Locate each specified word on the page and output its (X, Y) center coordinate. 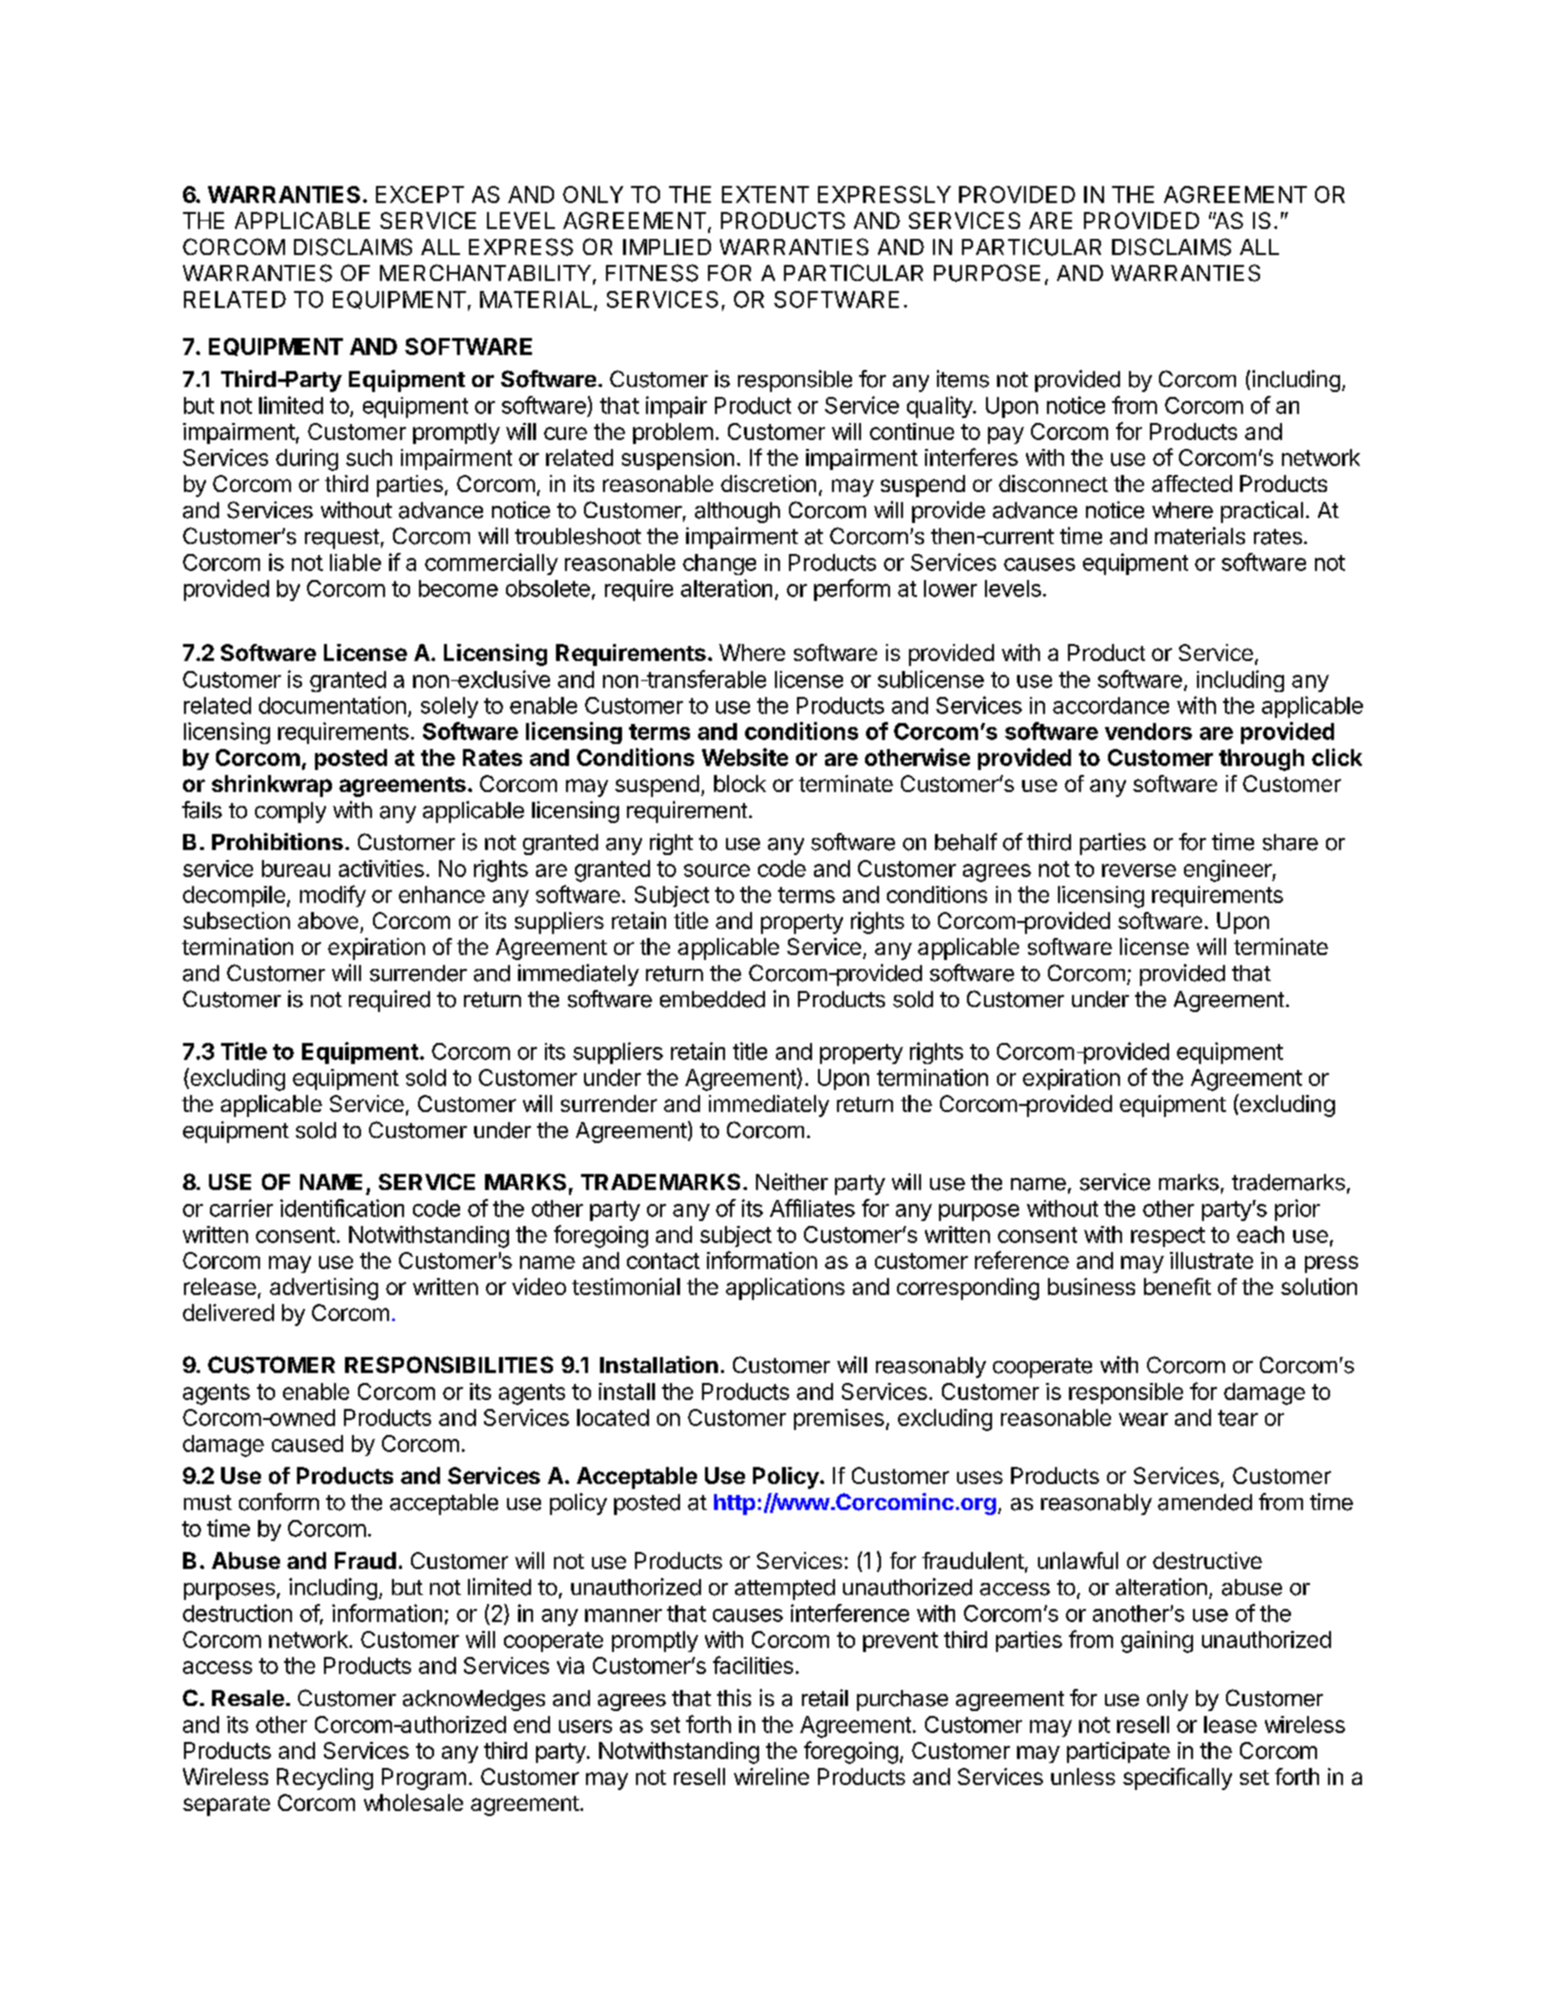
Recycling (325, 1779)
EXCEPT (420, 194)
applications (785, 1289)
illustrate (1211, 1260)
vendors (1148, 731)
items (963, 379)
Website (745, 757)
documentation (332, 705)
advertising (324, 1289)
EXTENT (765, 194)
